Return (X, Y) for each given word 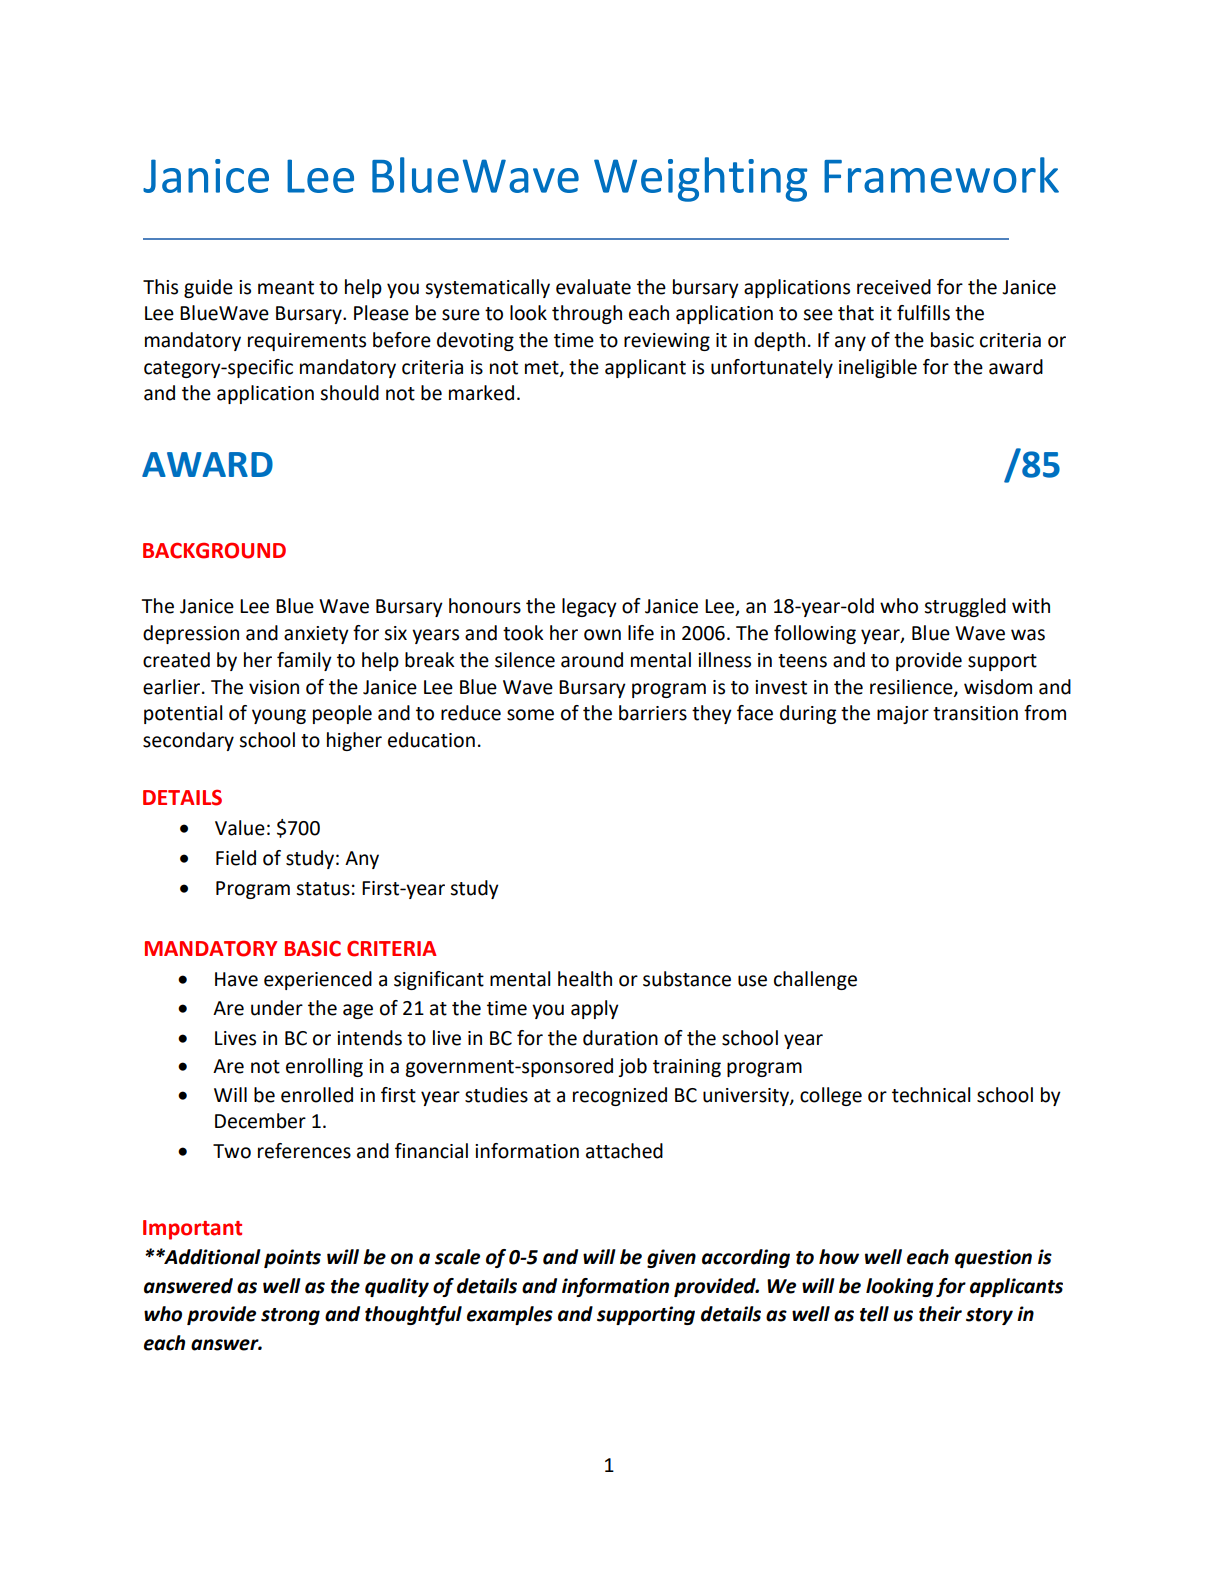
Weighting (700, 179)
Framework (941, 175)
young (279, 716)
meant (286, 288)
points (292, 1258)
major (903, 715)
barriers (653, 713)
